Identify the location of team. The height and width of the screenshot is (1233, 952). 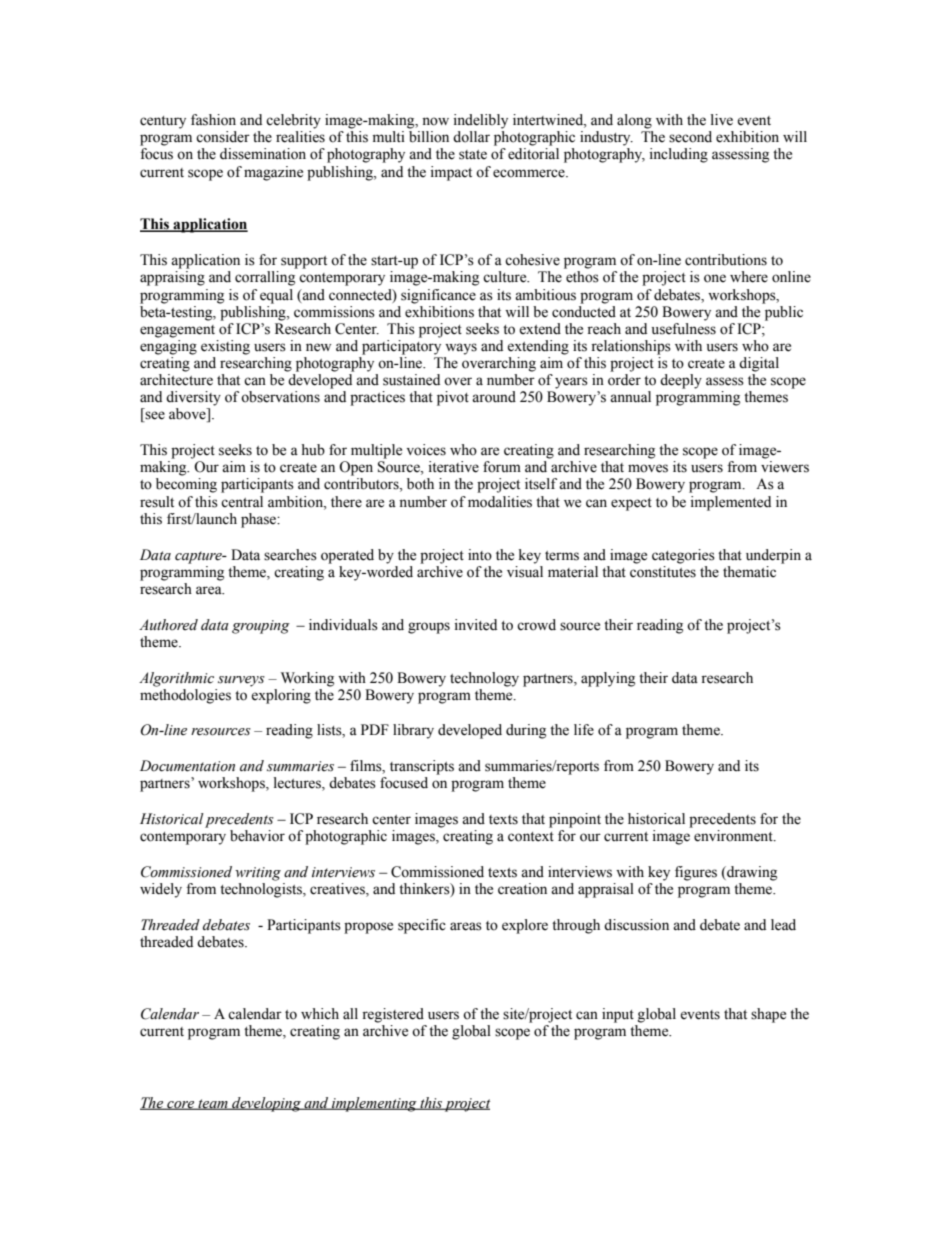
(213, 1104).
